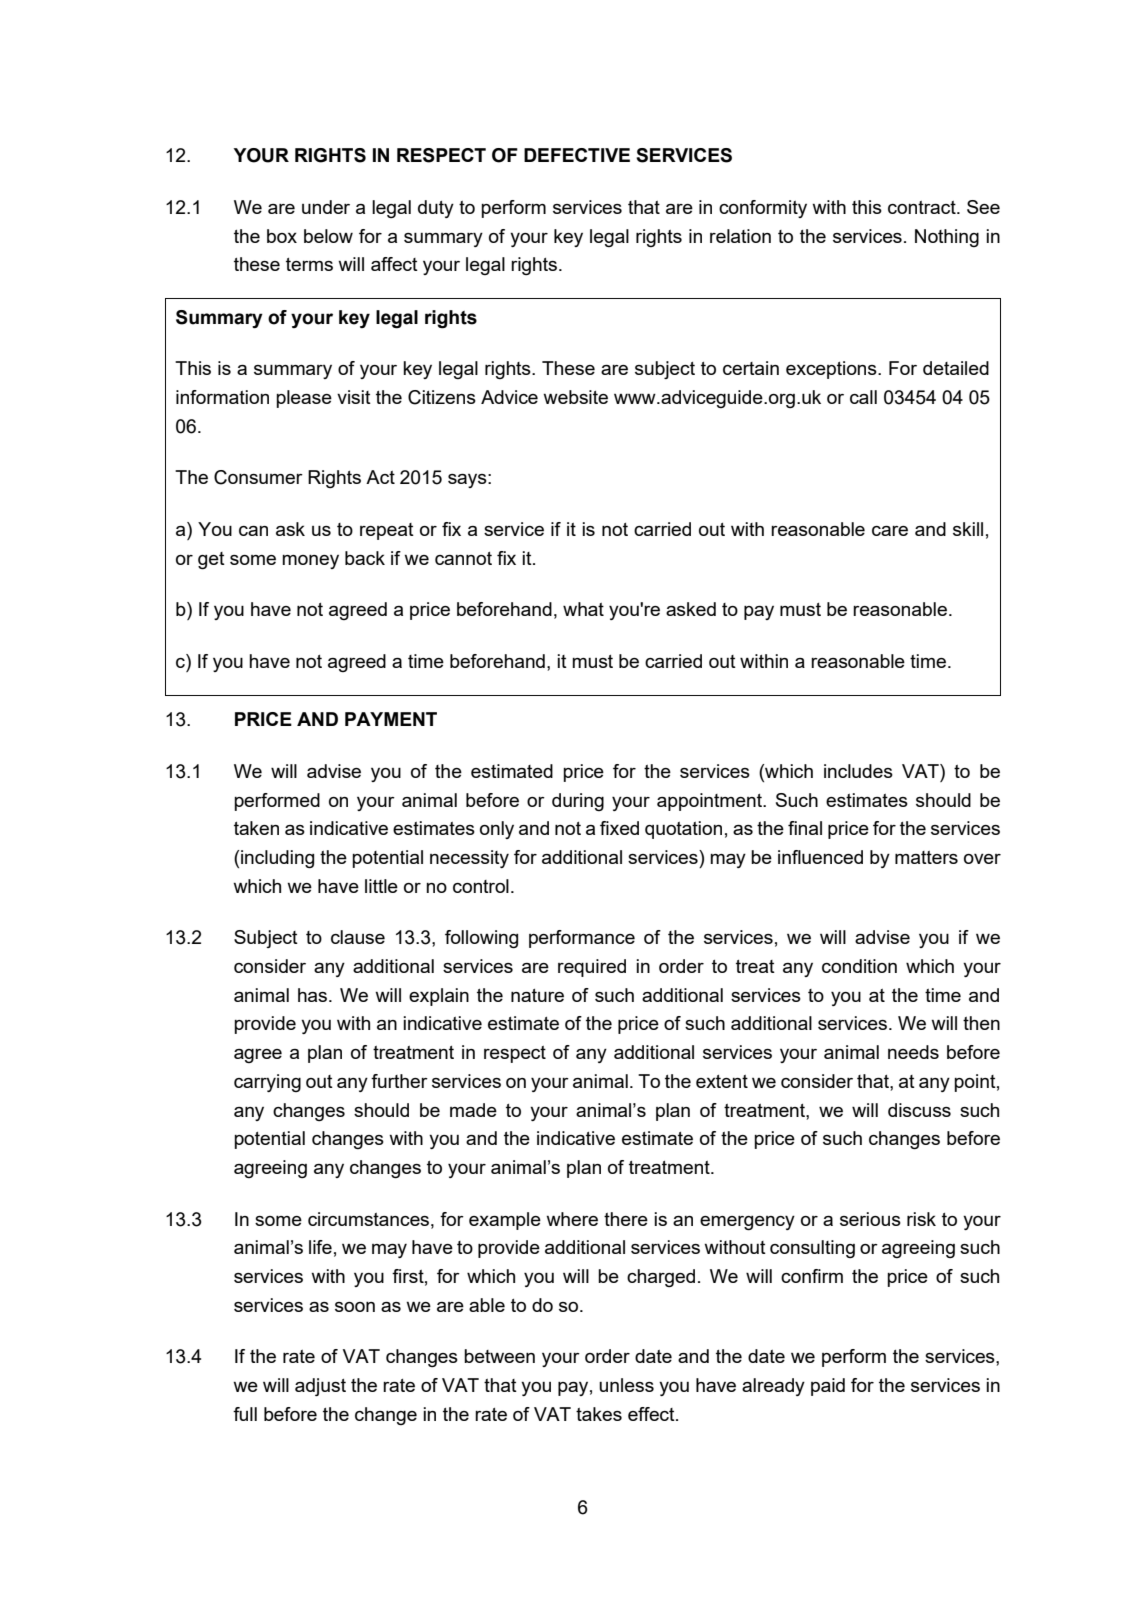 This screenshot has height=1610, width=1138. Describe the element at coordinates (578, 802) in the screenshot. I see `during` at that location.
